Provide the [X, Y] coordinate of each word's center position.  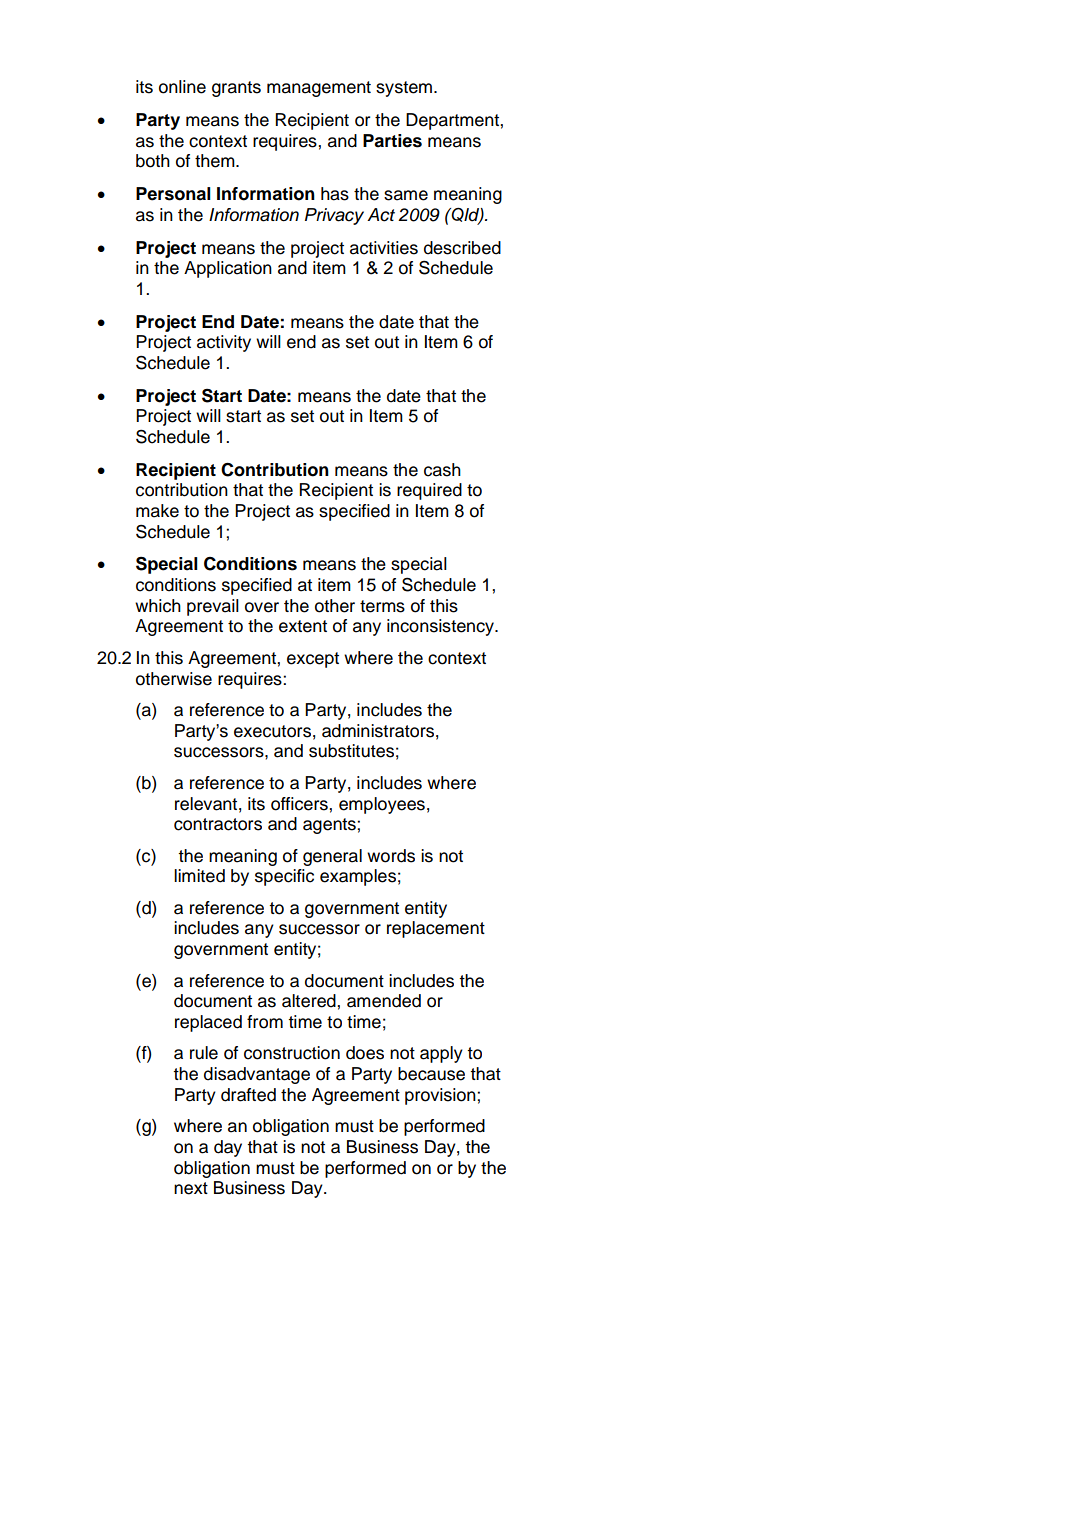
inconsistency [441, 627]
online [182, 87]
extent [303, 626]
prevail [213, 607]
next [191, 1188]
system [405, 89]
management [319, 89]
